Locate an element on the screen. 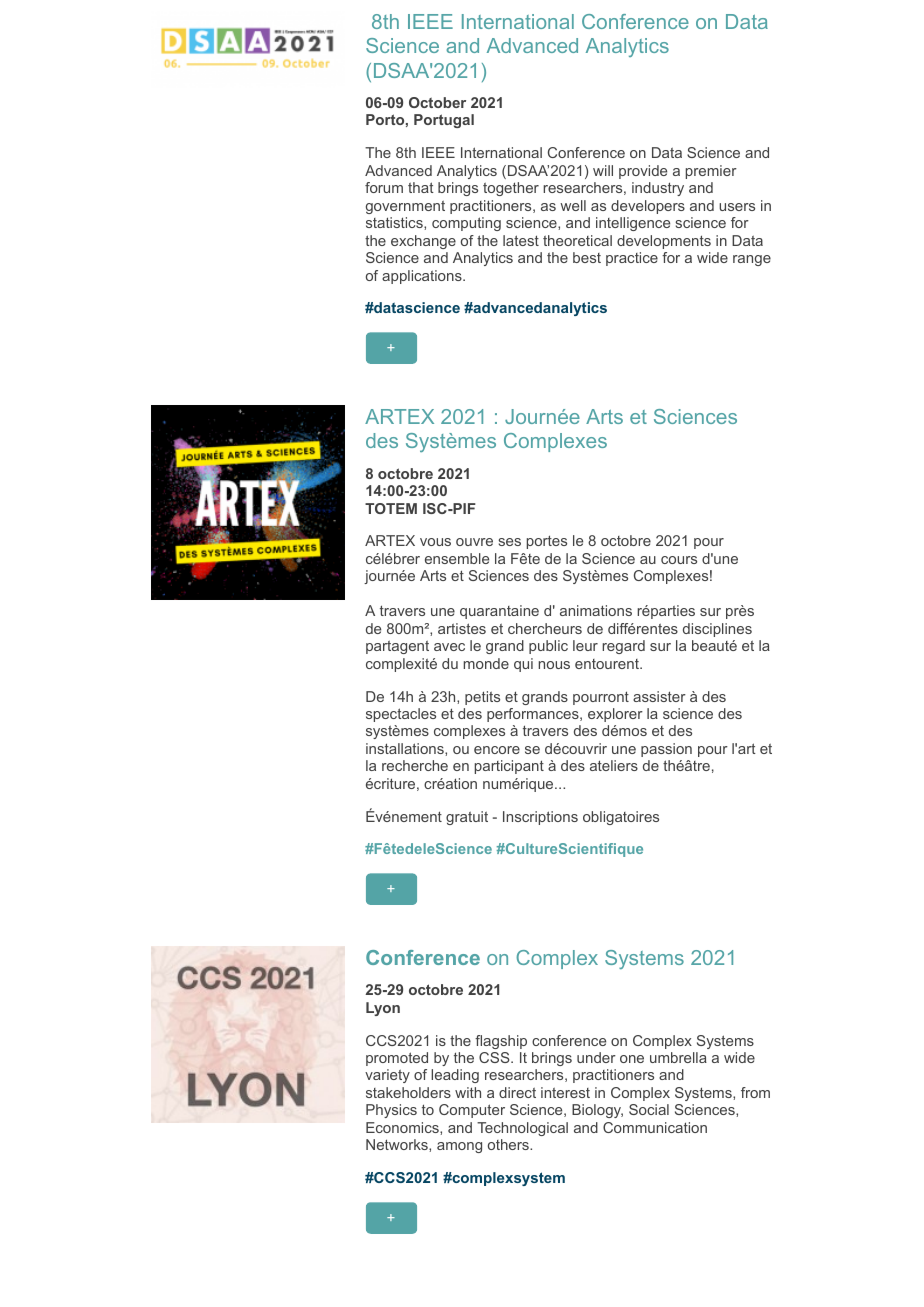  passion is located at coordinates (666, 750).
